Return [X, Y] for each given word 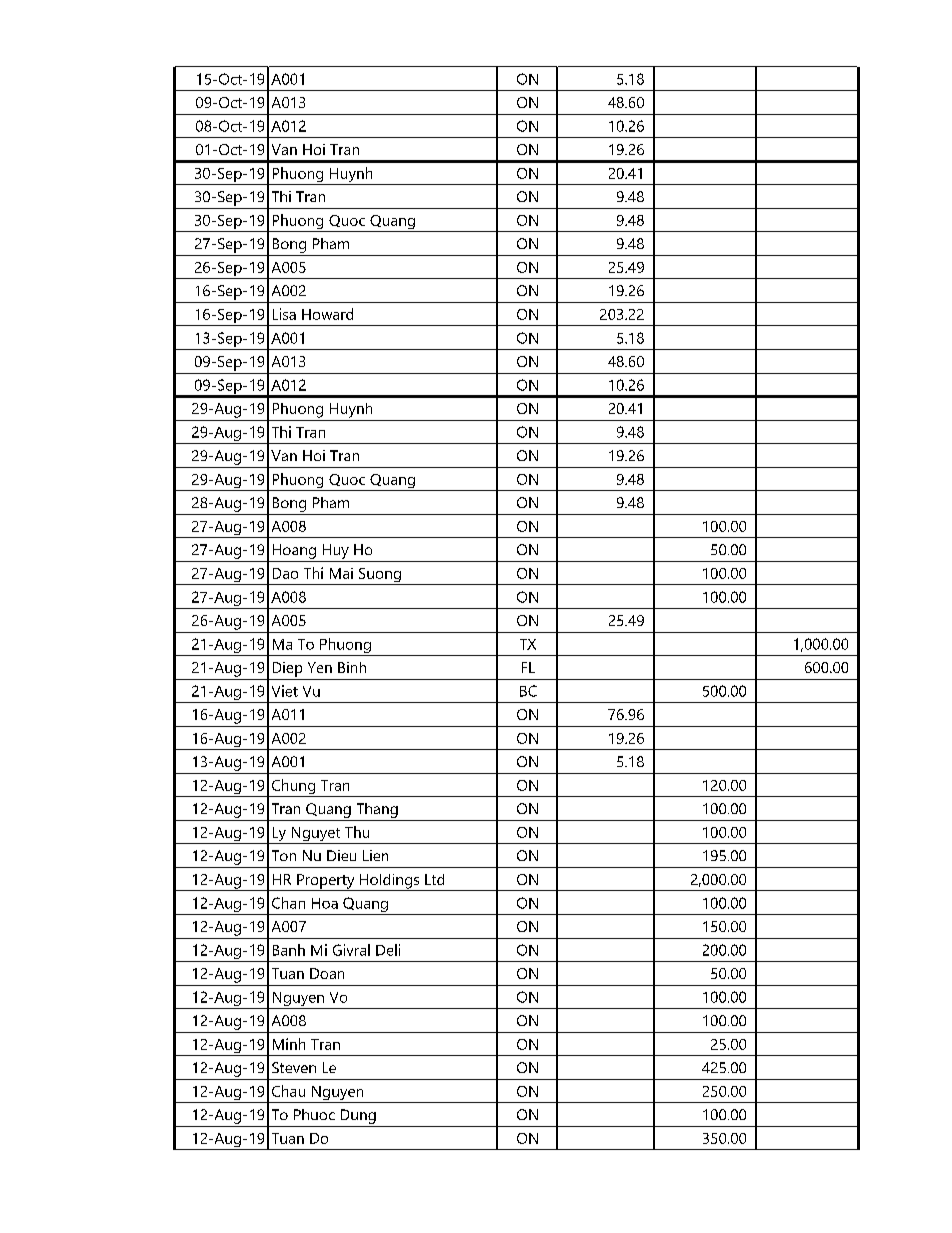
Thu [357, 832]
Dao [285, 573]
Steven [294, 1067]
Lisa [284, 314]
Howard [327, 314]
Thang [377, 810]
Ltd [434, 879]
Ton [284, 855]
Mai [341, 573]
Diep [287, 669]
